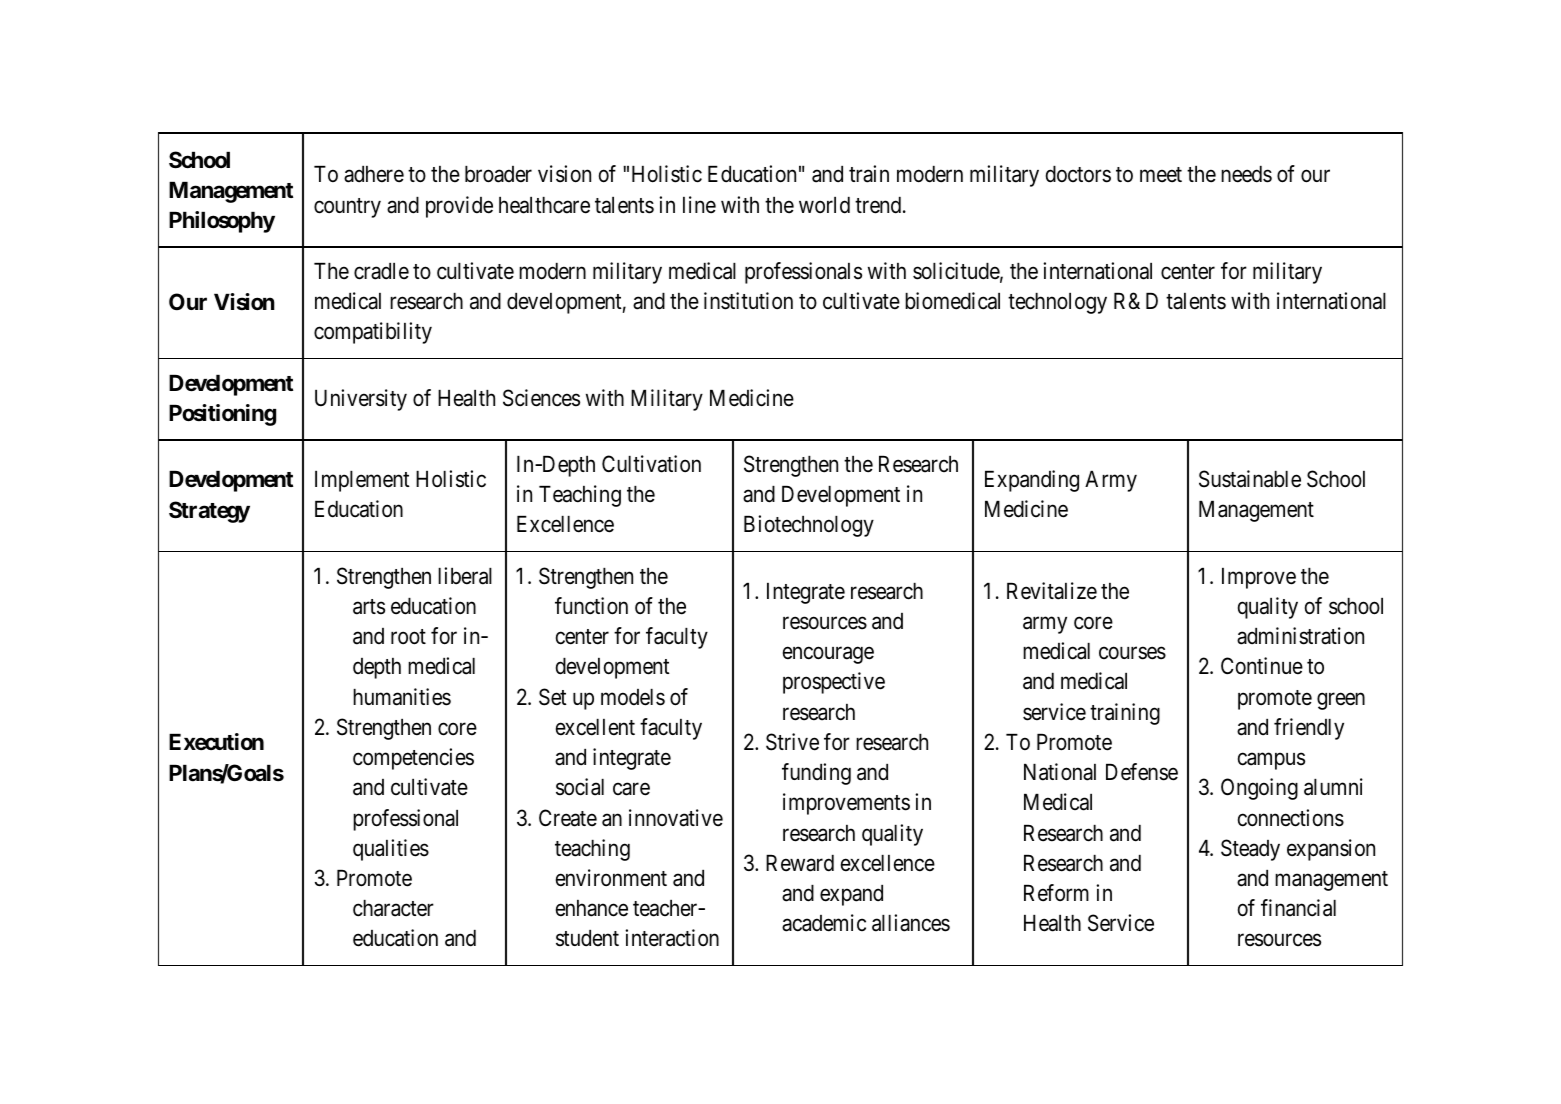 The height and width of the screenshot is (1104, 1561). I want to click on country, so click(347, 208).
